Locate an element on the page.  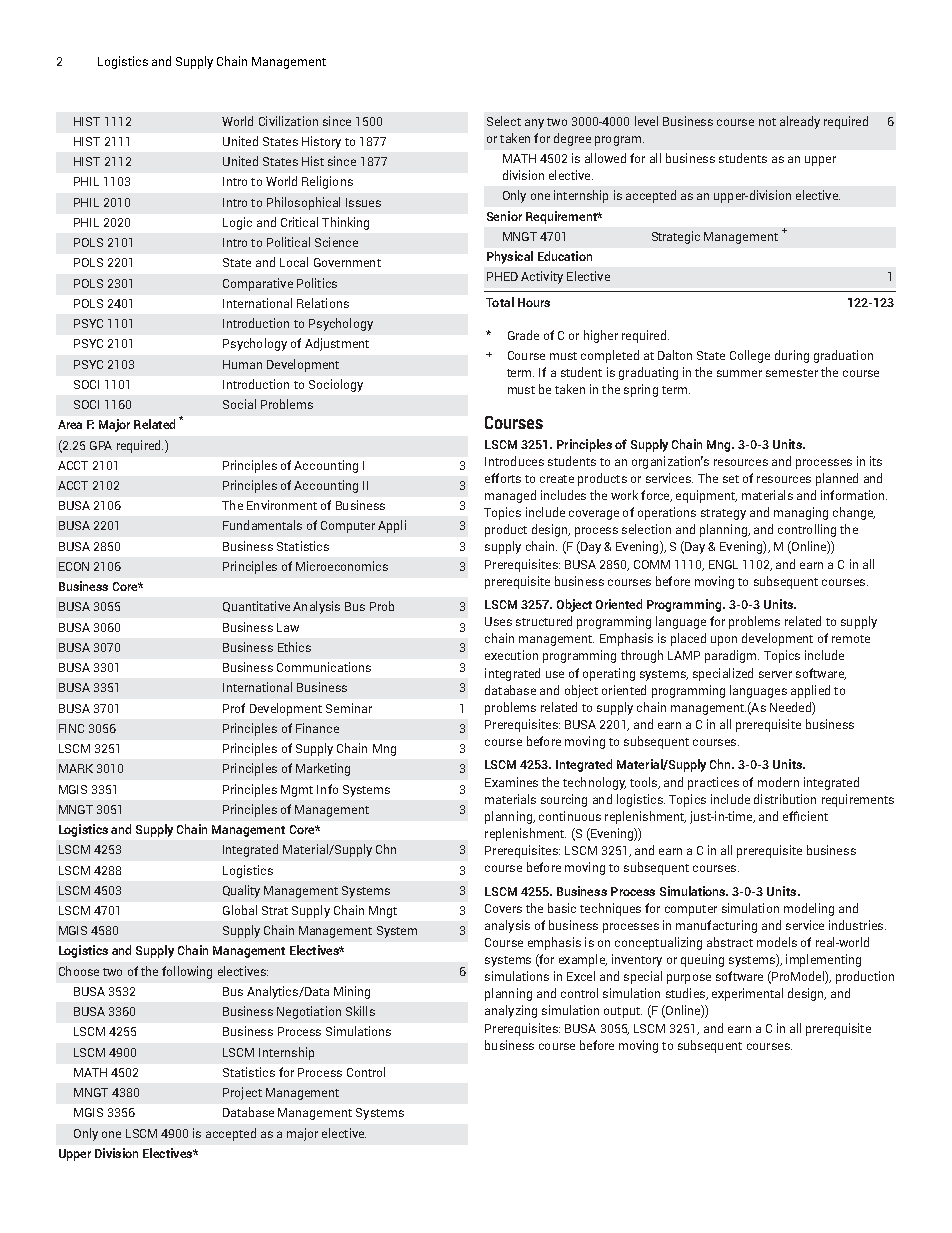
Grade is located at coordinates (523, 335).
